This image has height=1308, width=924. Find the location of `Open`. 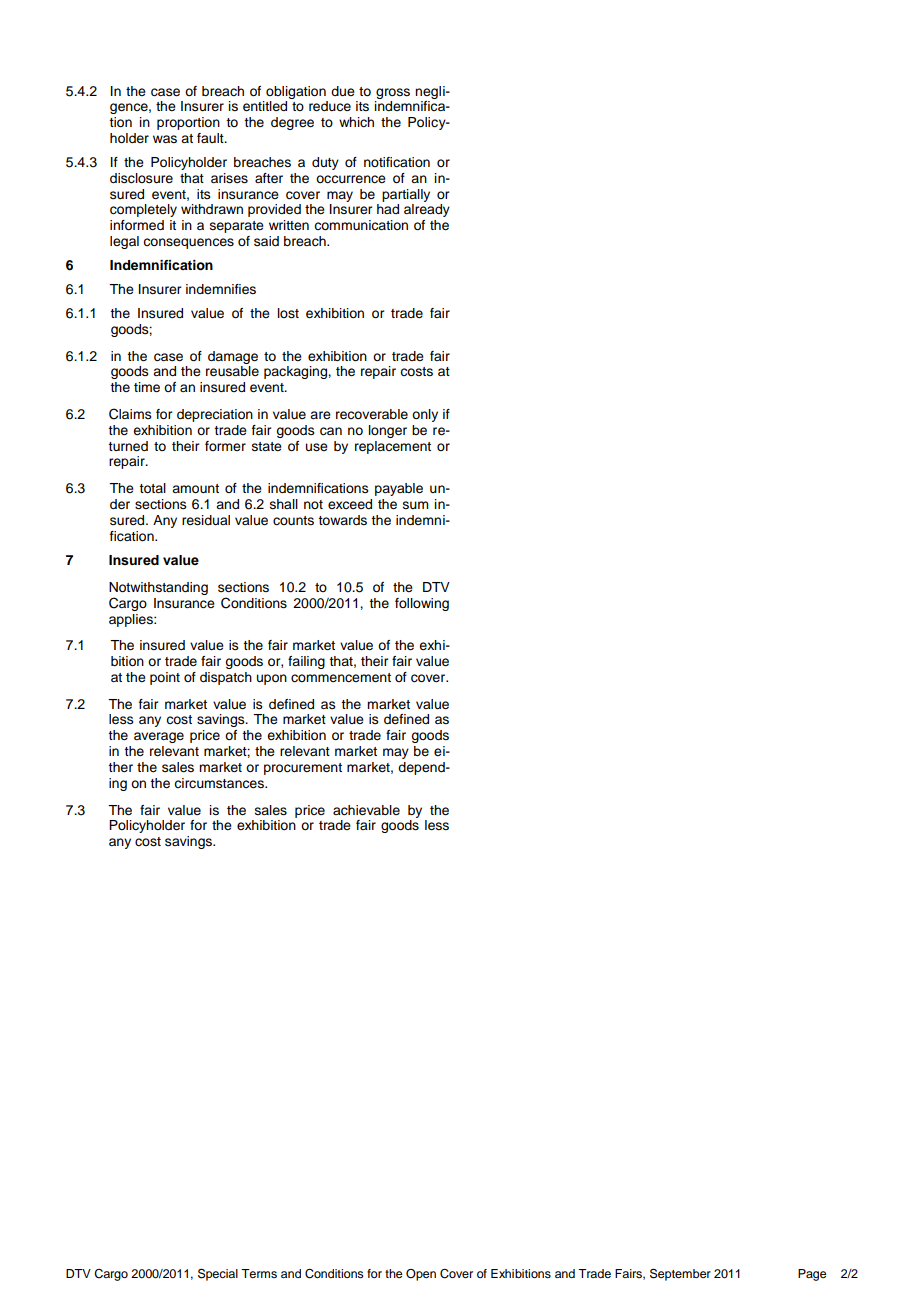

Open is located at coordinates (421, 1275).
